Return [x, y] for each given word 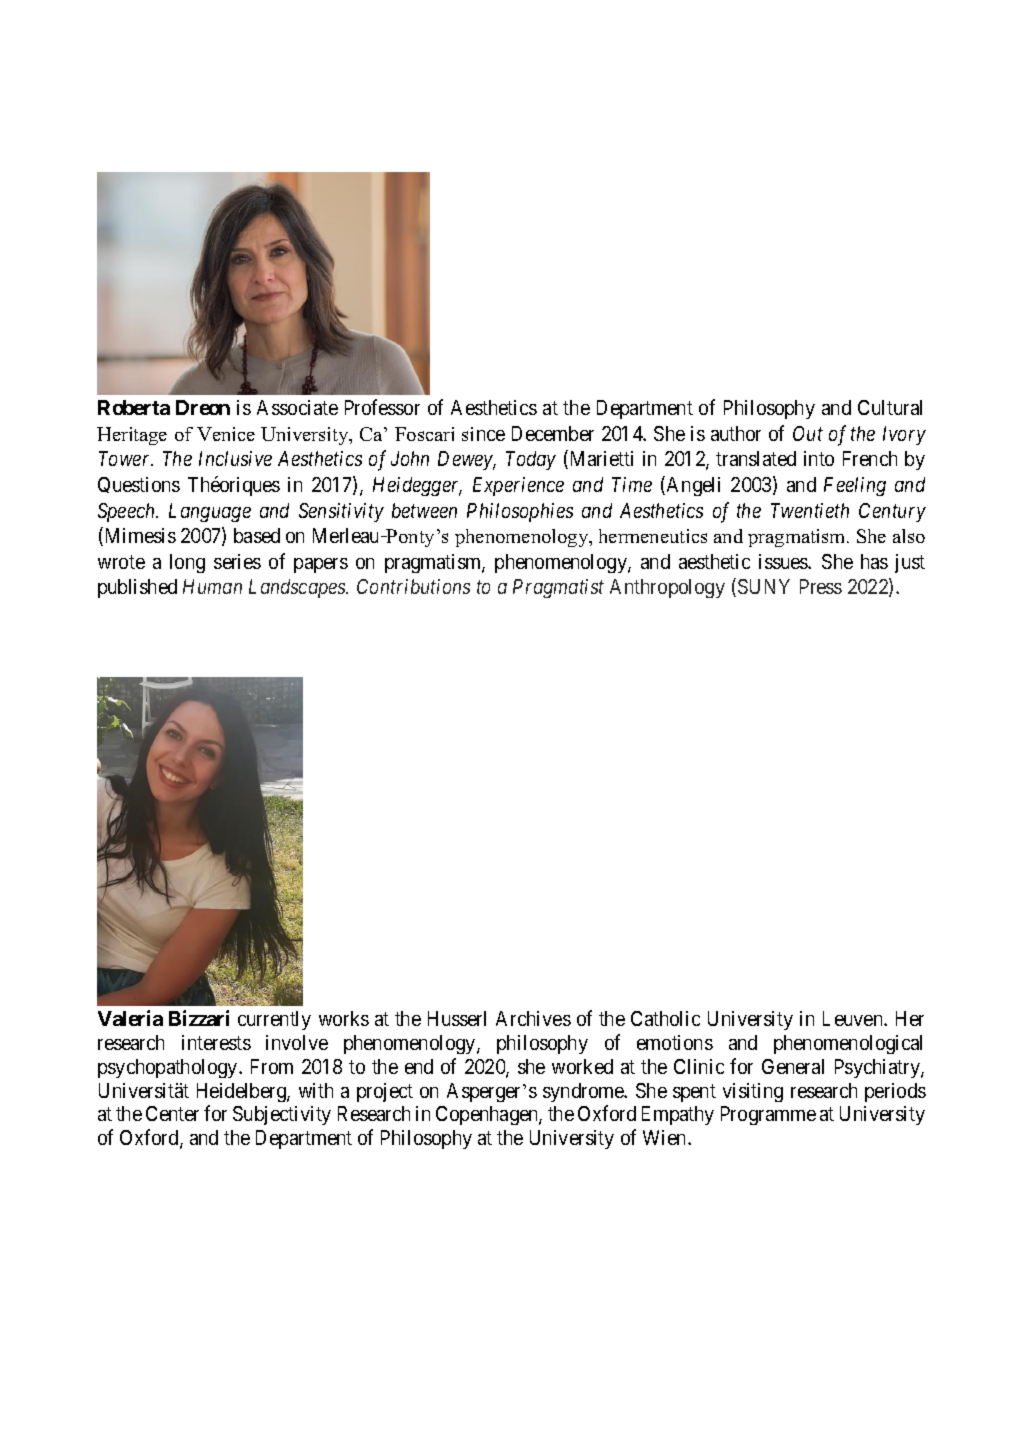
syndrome [584, 1092]
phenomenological [848, 1044]
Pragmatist [558, 588]
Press [821, 586]
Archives [533, 1018]
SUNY [764, 586]
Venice [226, 434]
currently [274, 1020]
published [137, 588]
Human [212, 586]
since [483, 434]
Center [172, 1113]
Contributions [413, 586]
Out [808, 433]
